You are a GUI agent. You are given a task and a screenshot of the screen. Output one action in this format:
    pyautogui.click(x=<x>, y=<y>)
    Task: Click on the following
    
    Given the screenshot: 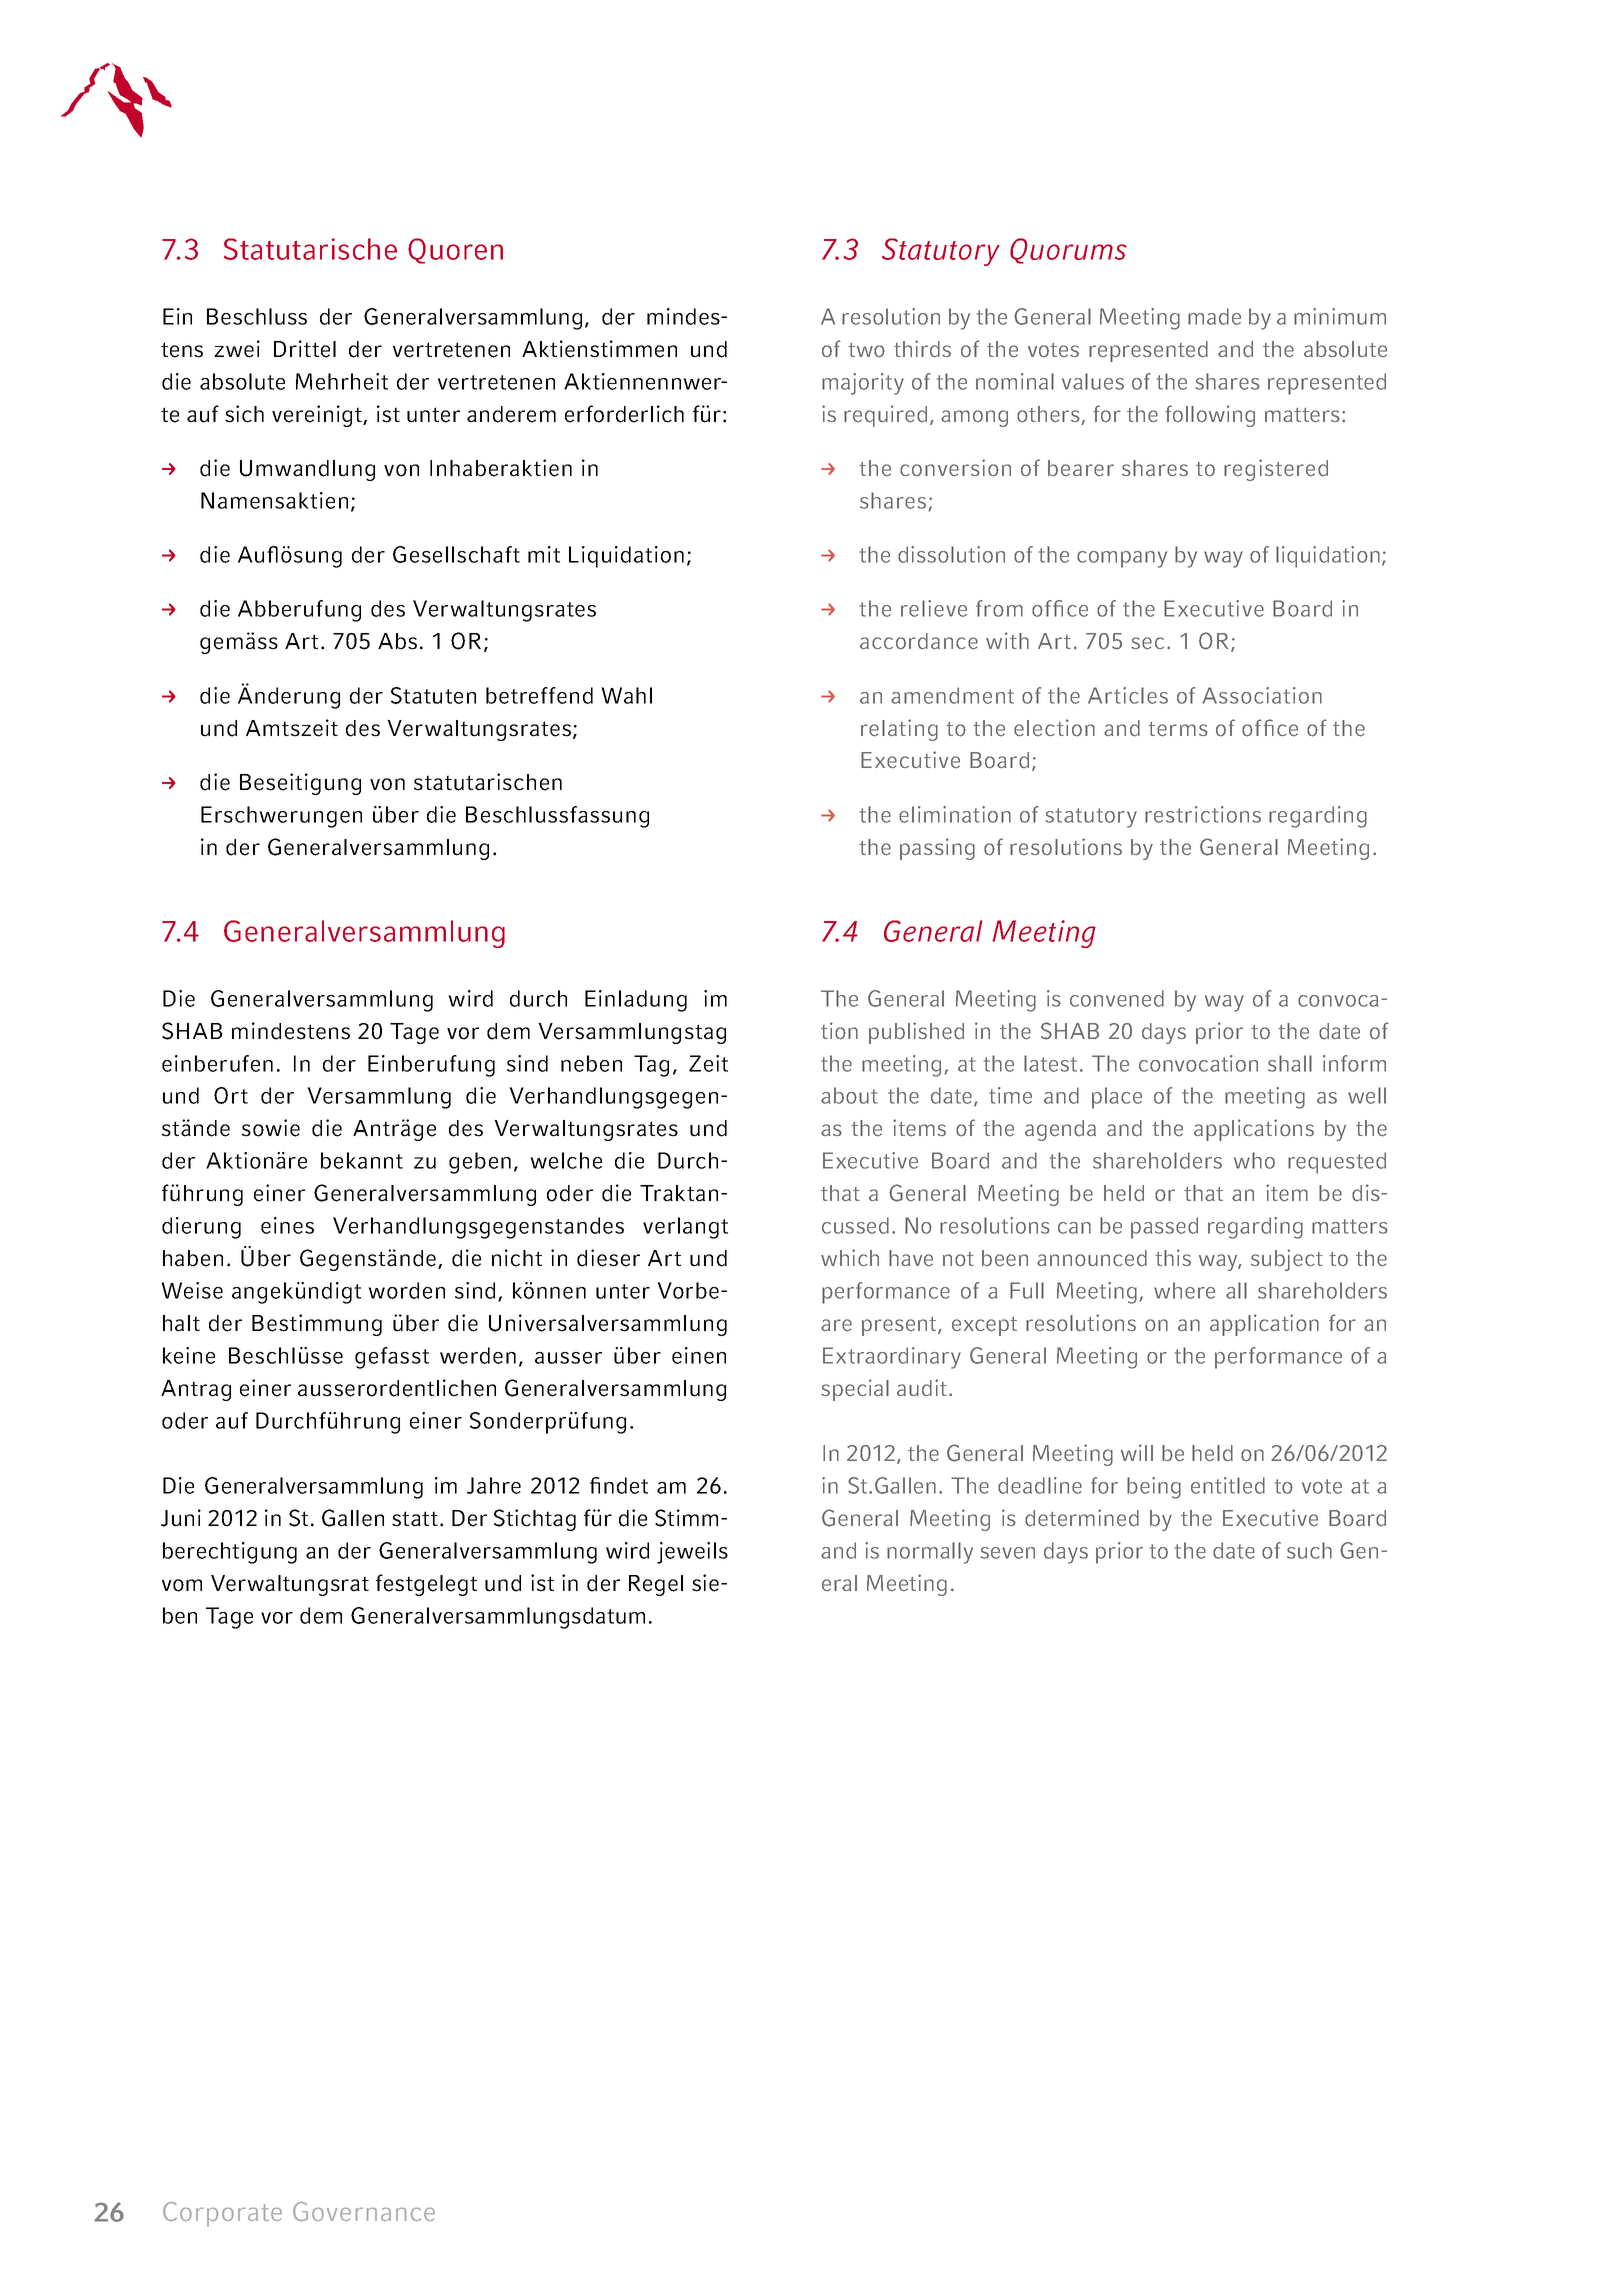 What is the action you would take?
    pyautogui.click(x=1210, y=416)
